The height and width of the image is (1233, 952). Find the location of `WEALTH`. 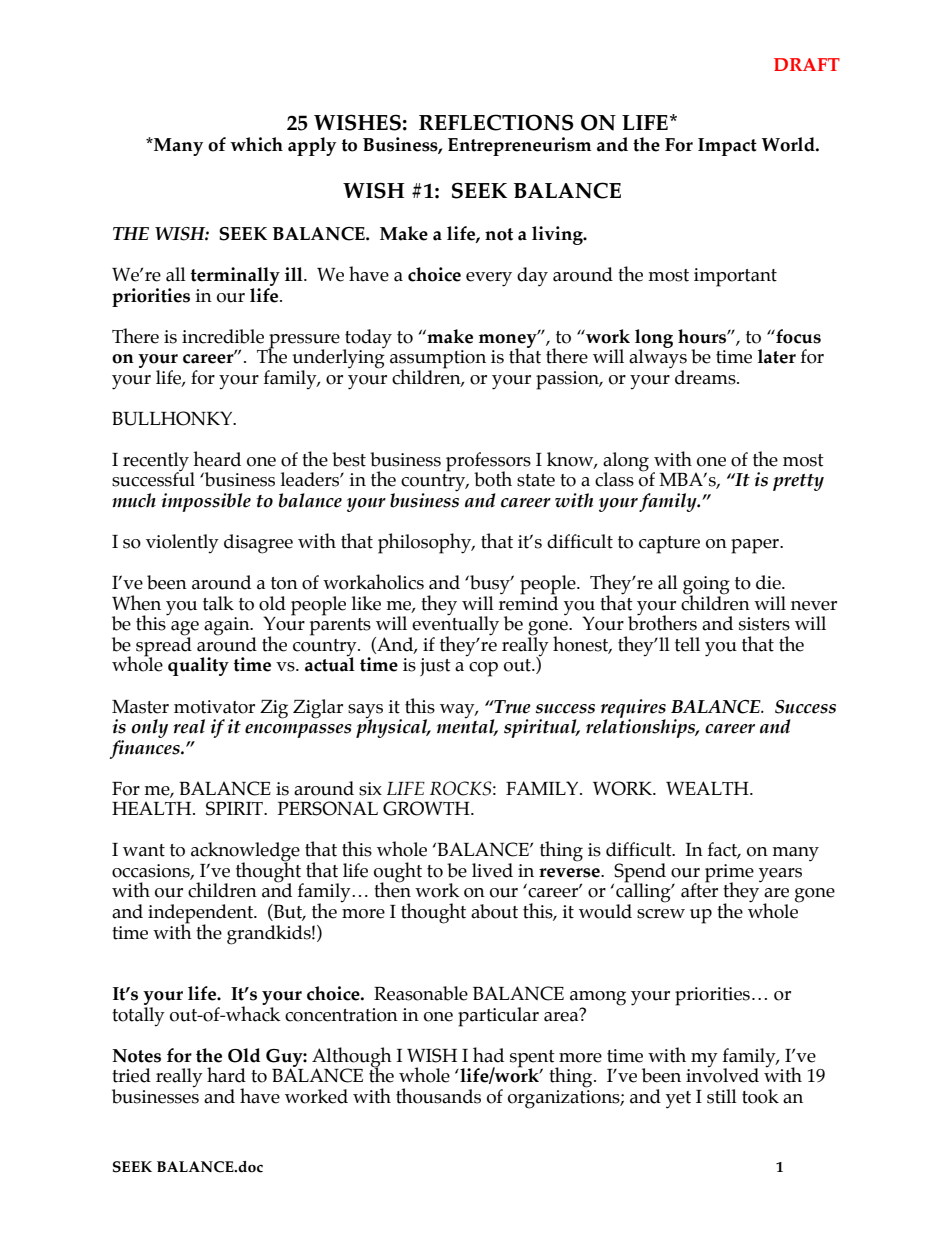

WEALTH is located at coordinates (708, 788).
